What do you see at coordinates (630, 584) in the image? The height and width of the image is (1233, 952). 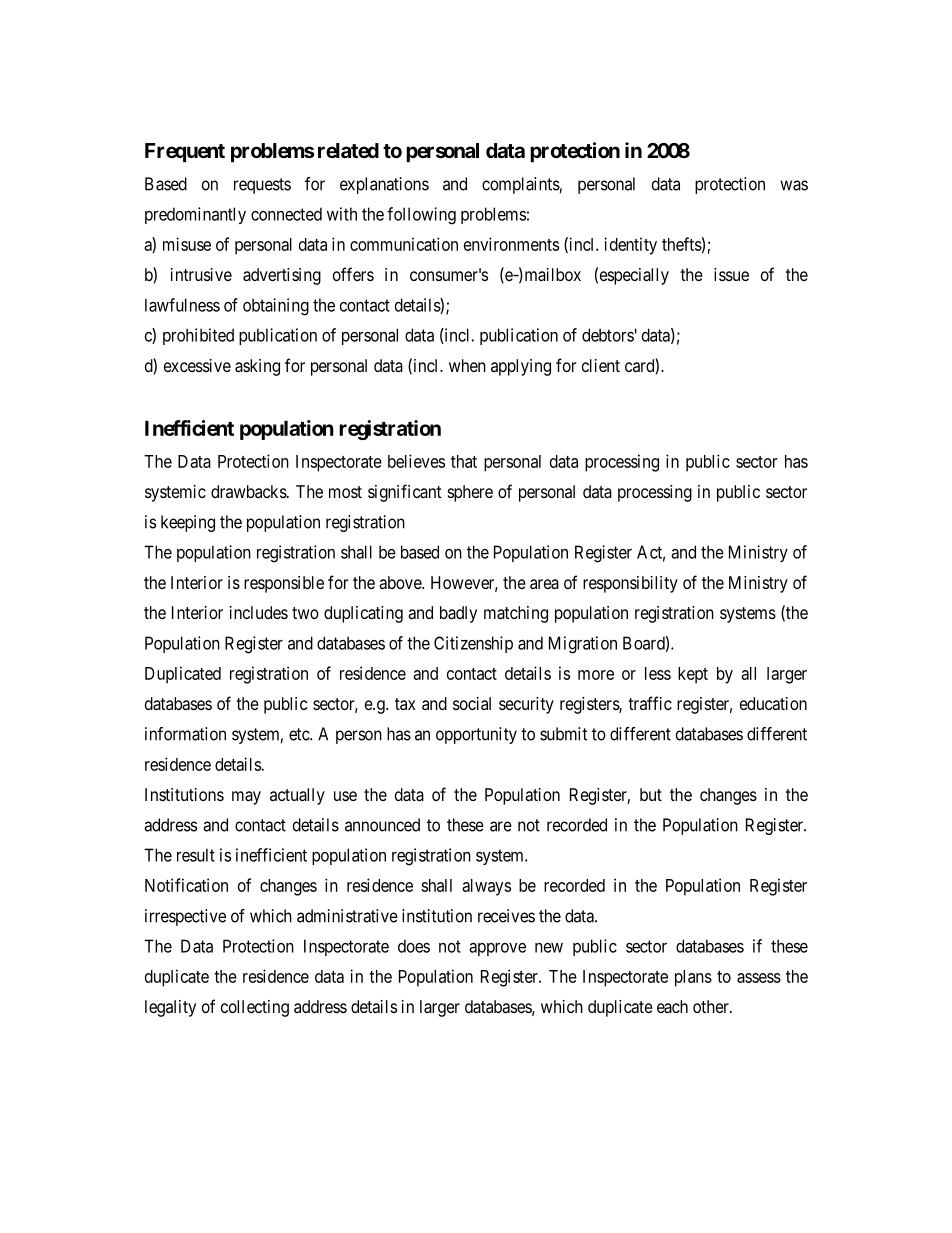 I see `responsibility` at bounding box center [630, 584].
